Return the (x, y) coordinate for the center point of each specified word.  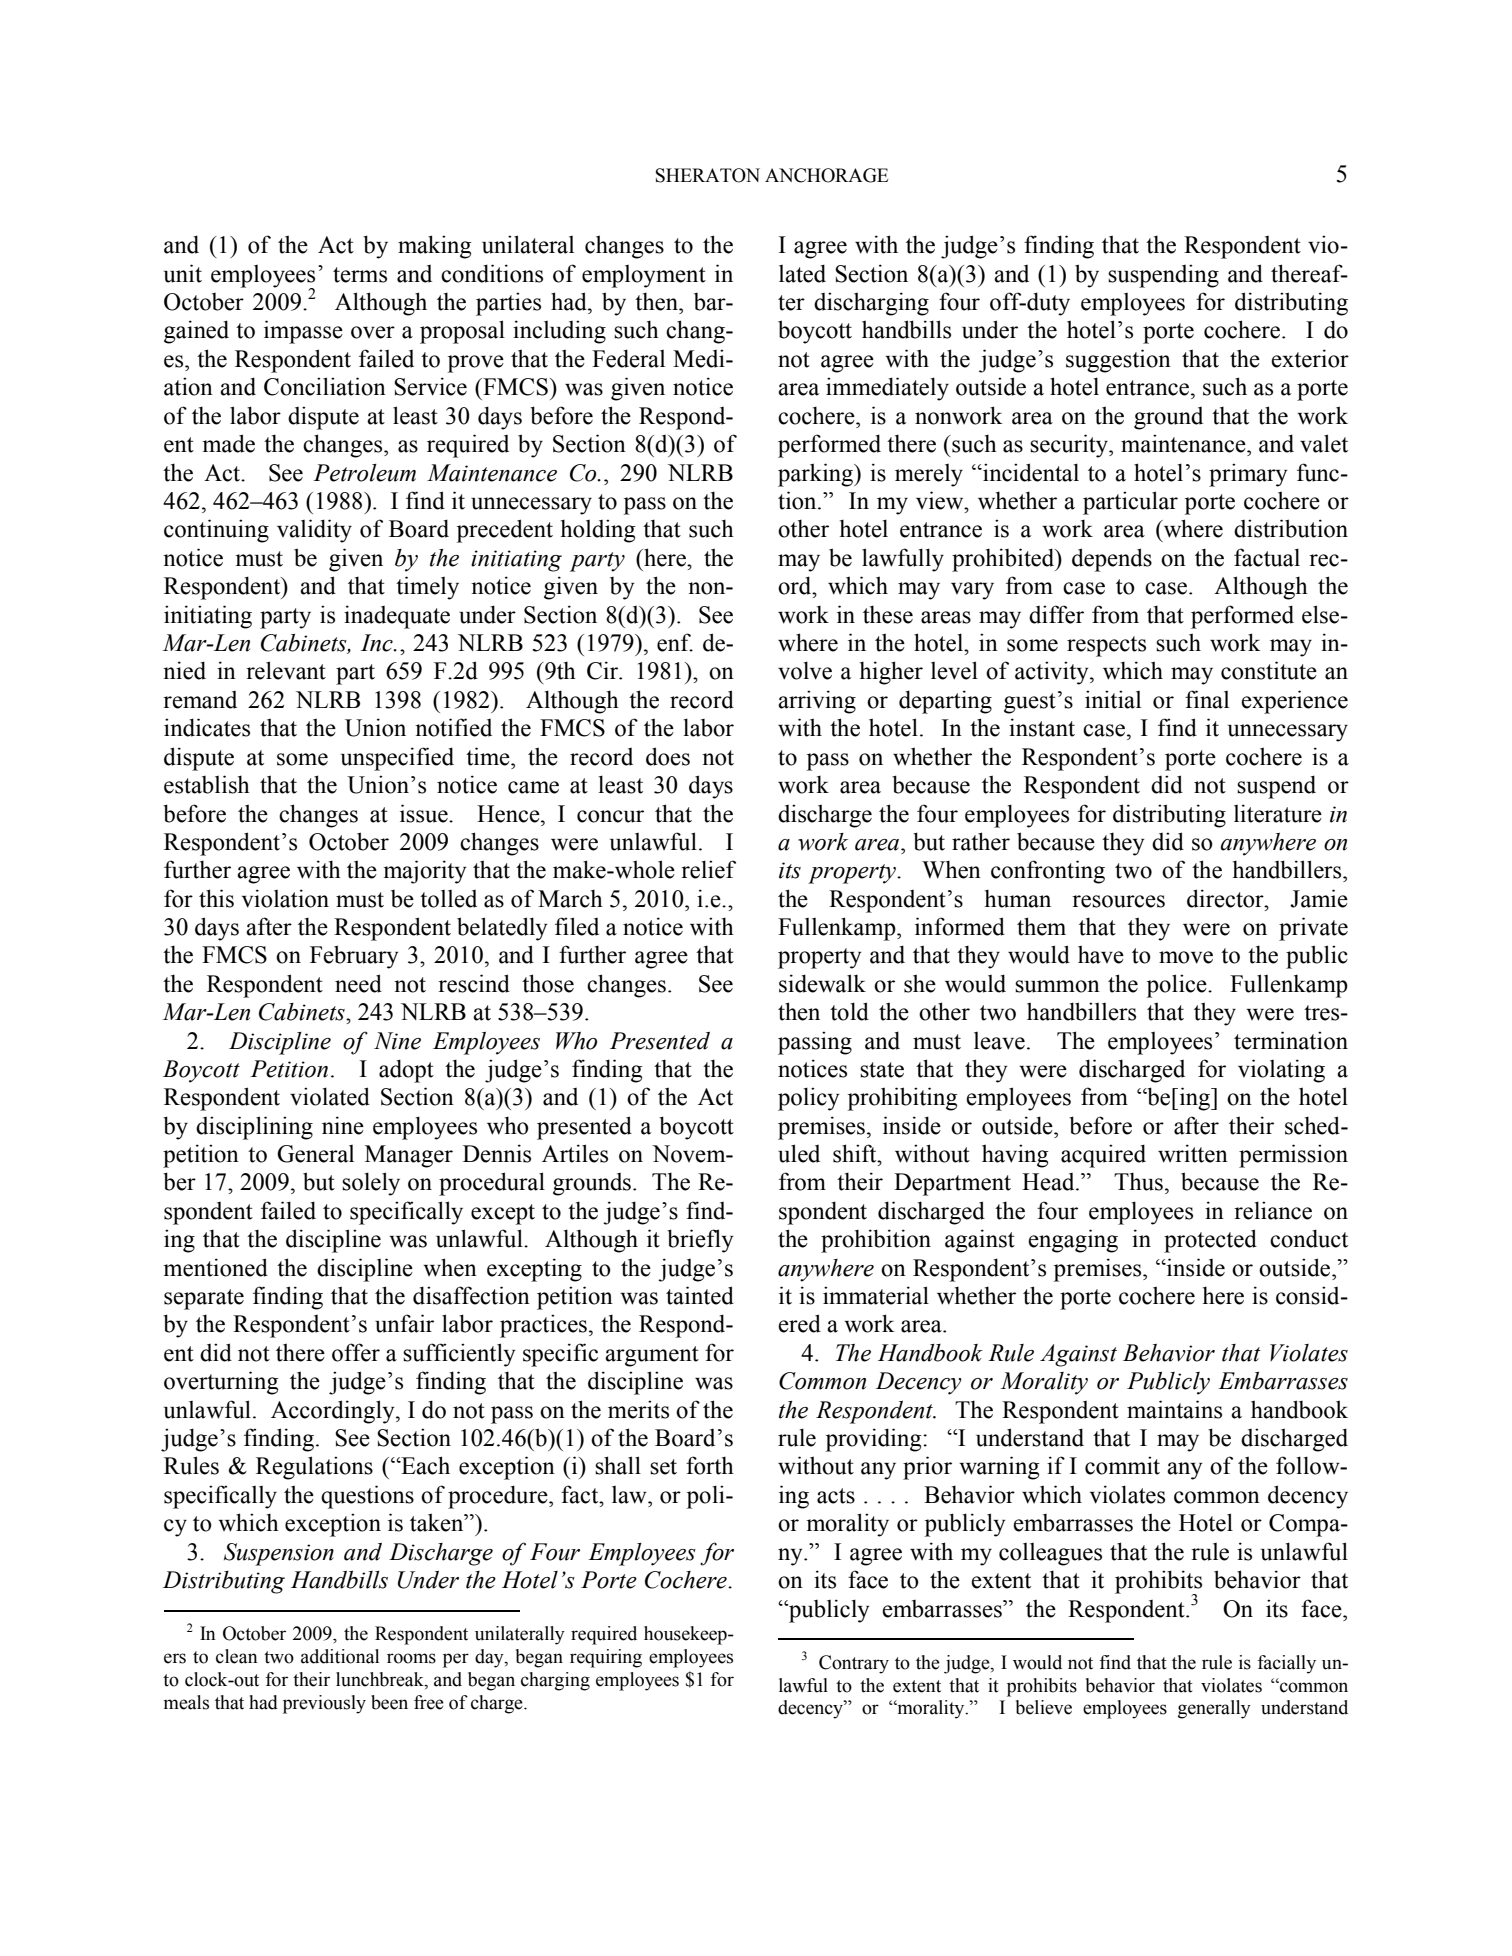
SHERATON (708, 175)
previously (324, 1704)
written (1193, 1153)
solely (371, 1184)
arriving (817, 702)
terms (360, 275)
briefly (700, 1241)
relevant (286, 670)
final (1207, 699)
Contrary (854, 1664)
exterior (1310, 358)
